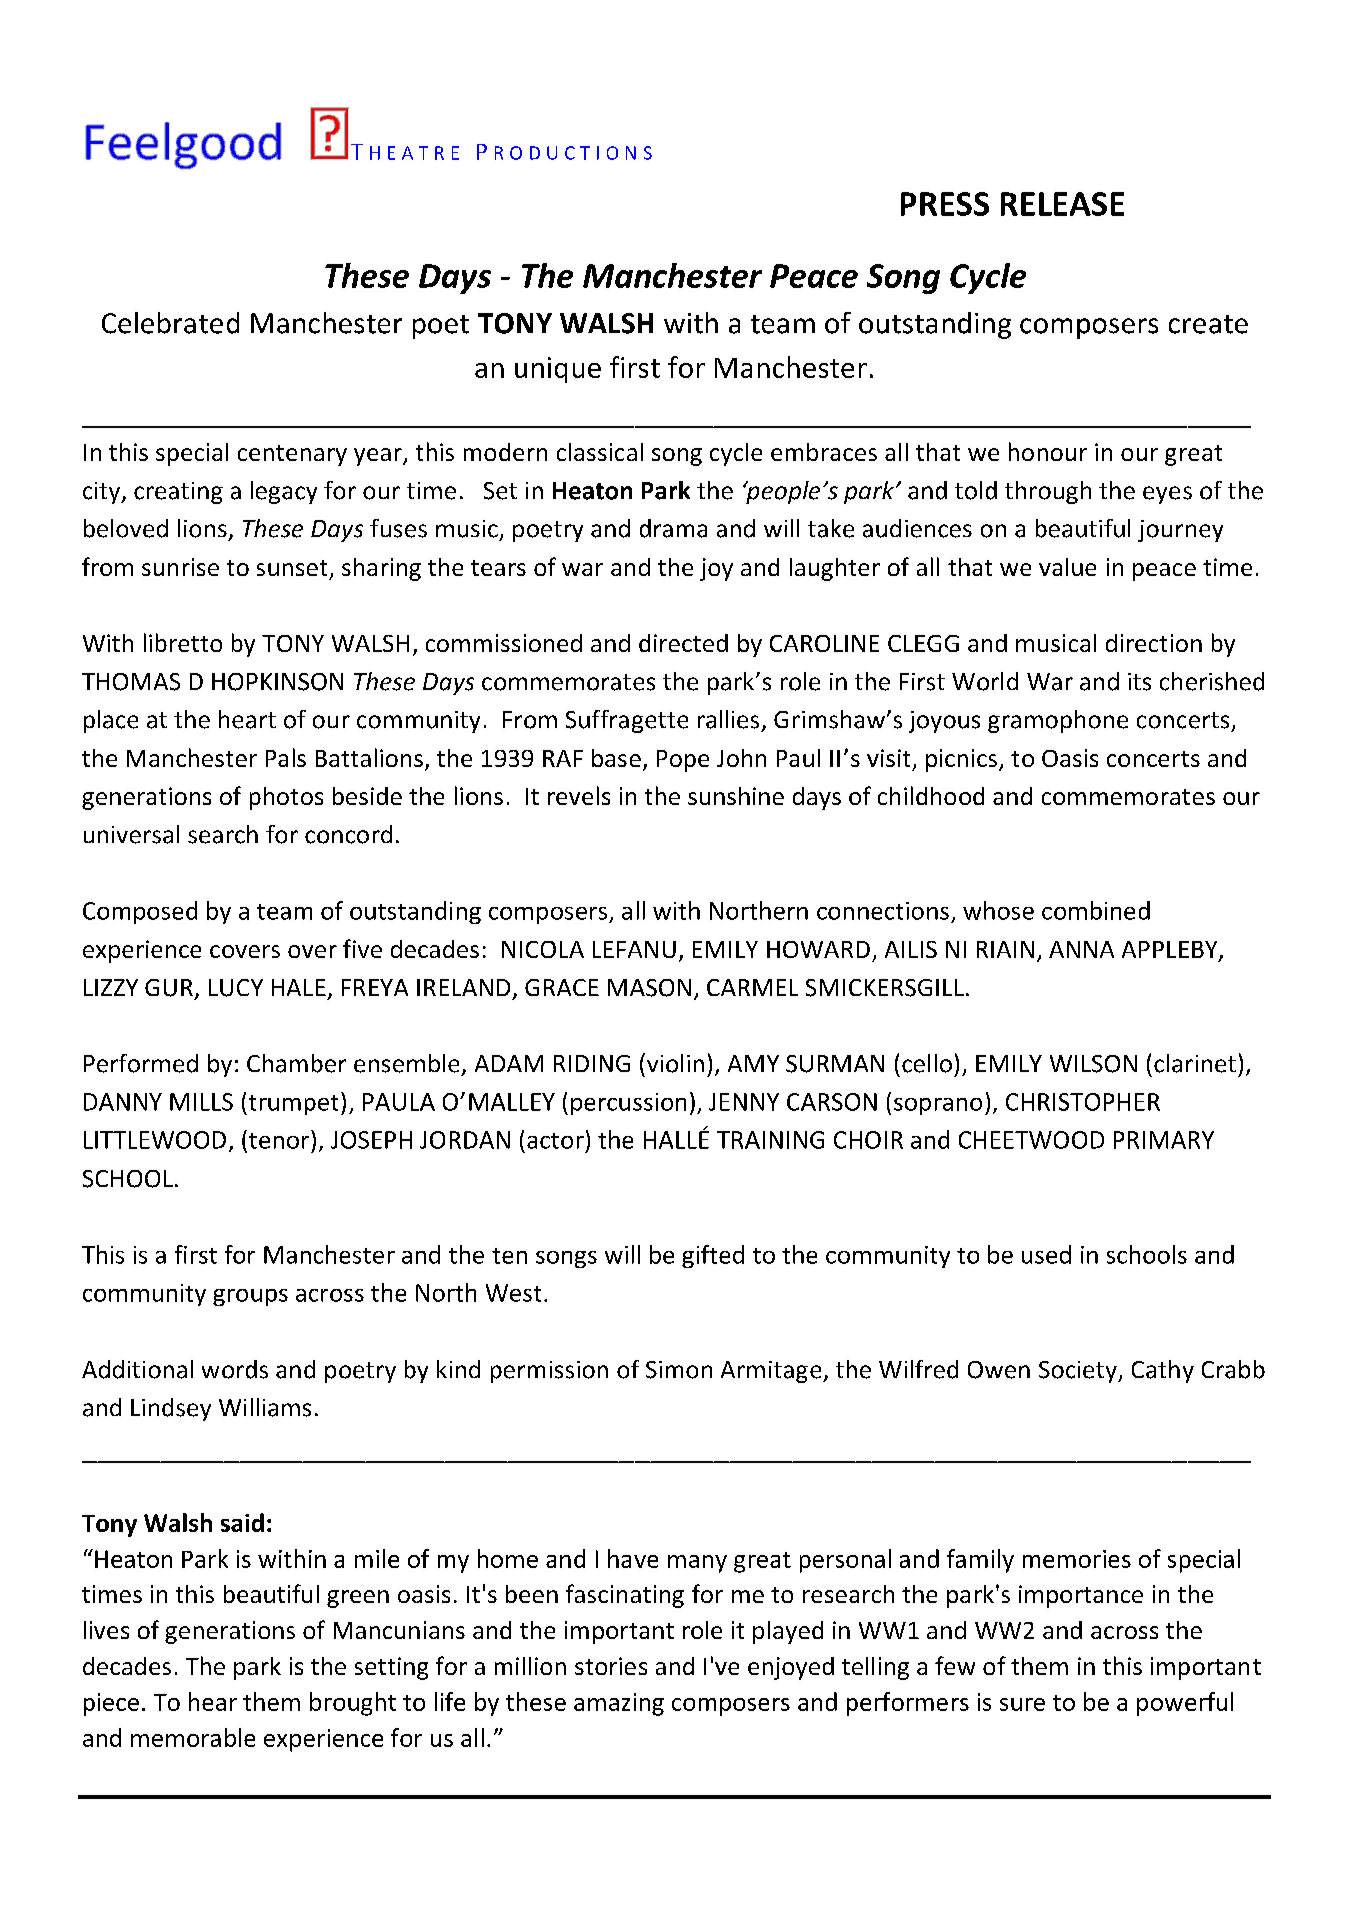  Describe the element at coordinates (1022, 1704) in the page. I see `sure` at that location.
